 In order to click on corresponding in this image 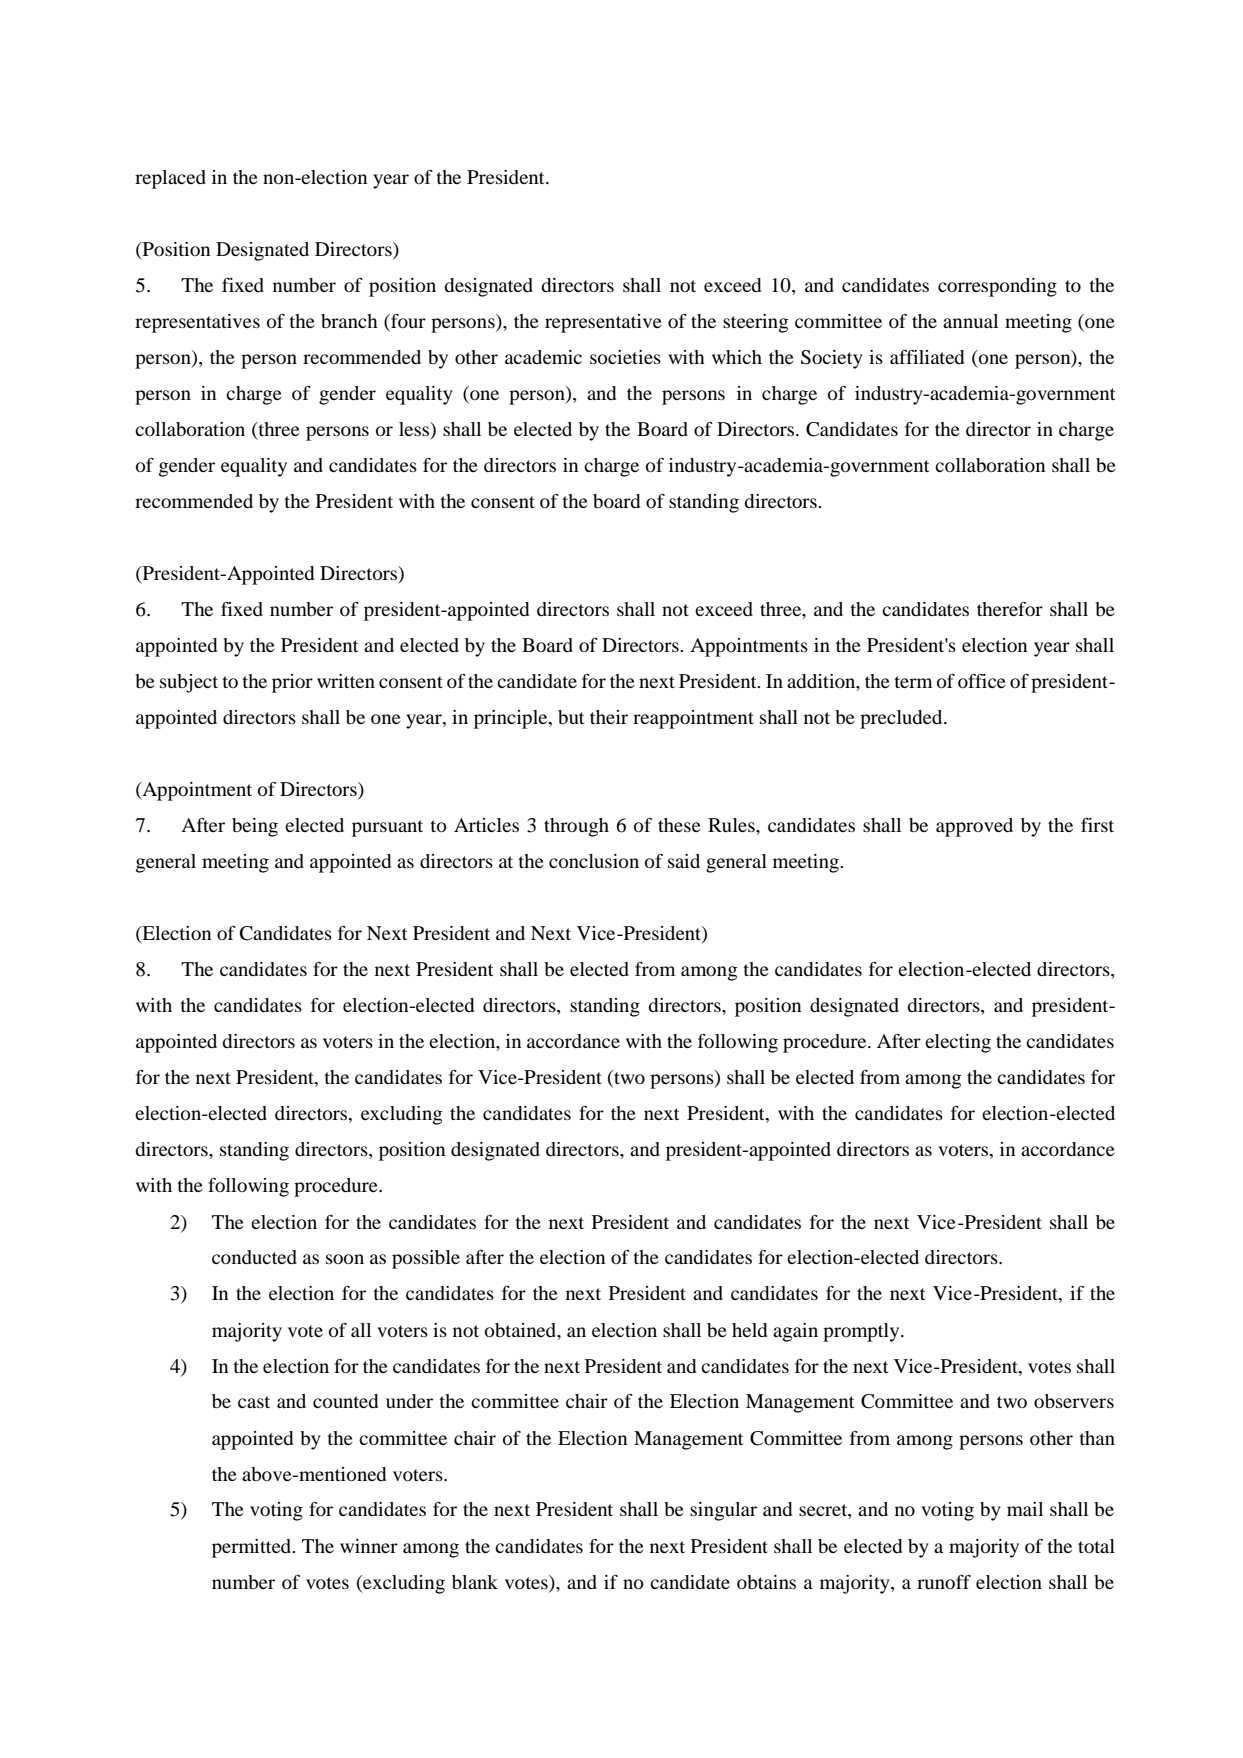, I will do `click(997, 287)`.
